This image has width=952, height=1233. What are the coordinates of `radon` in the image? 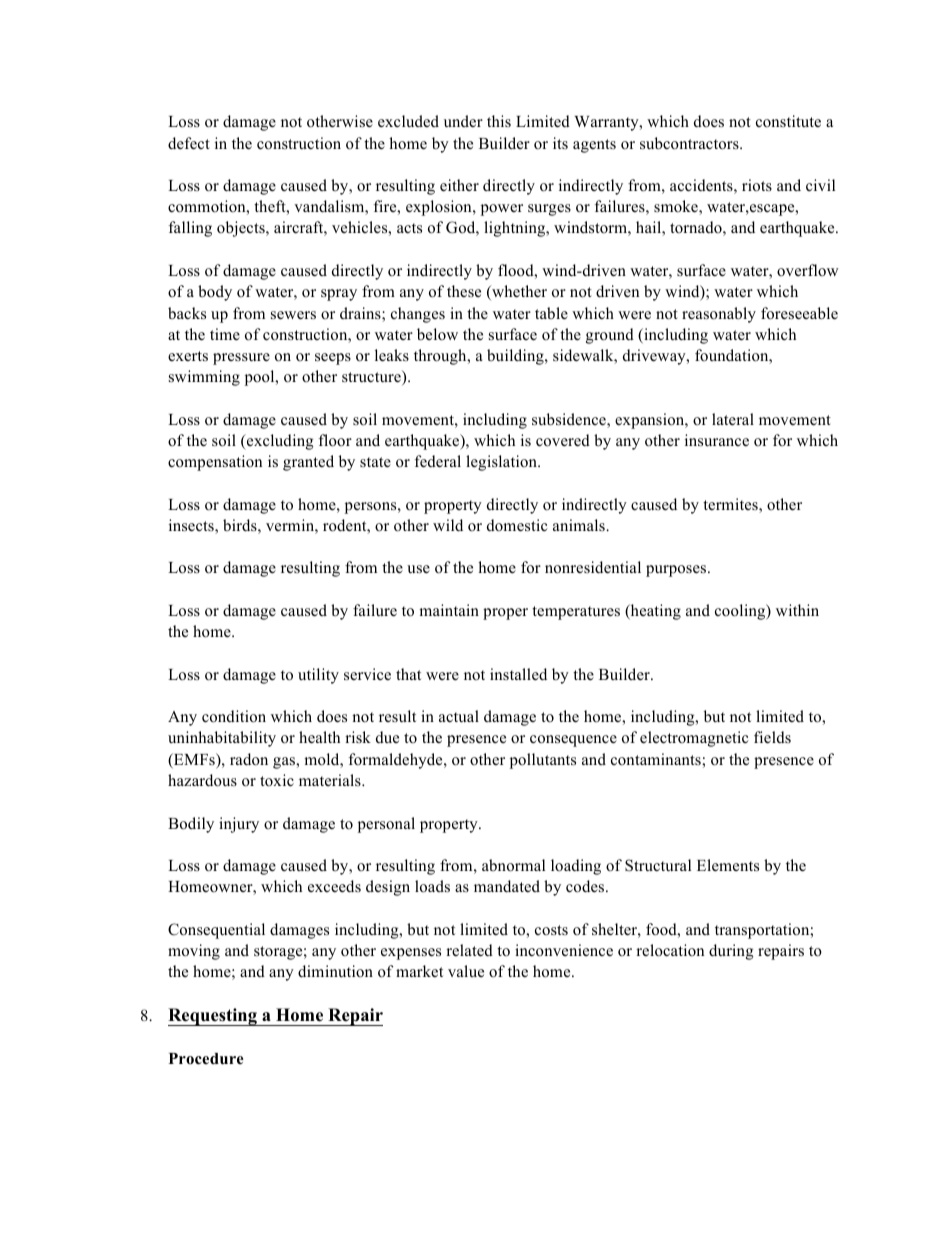 It's located at (249, 759).
